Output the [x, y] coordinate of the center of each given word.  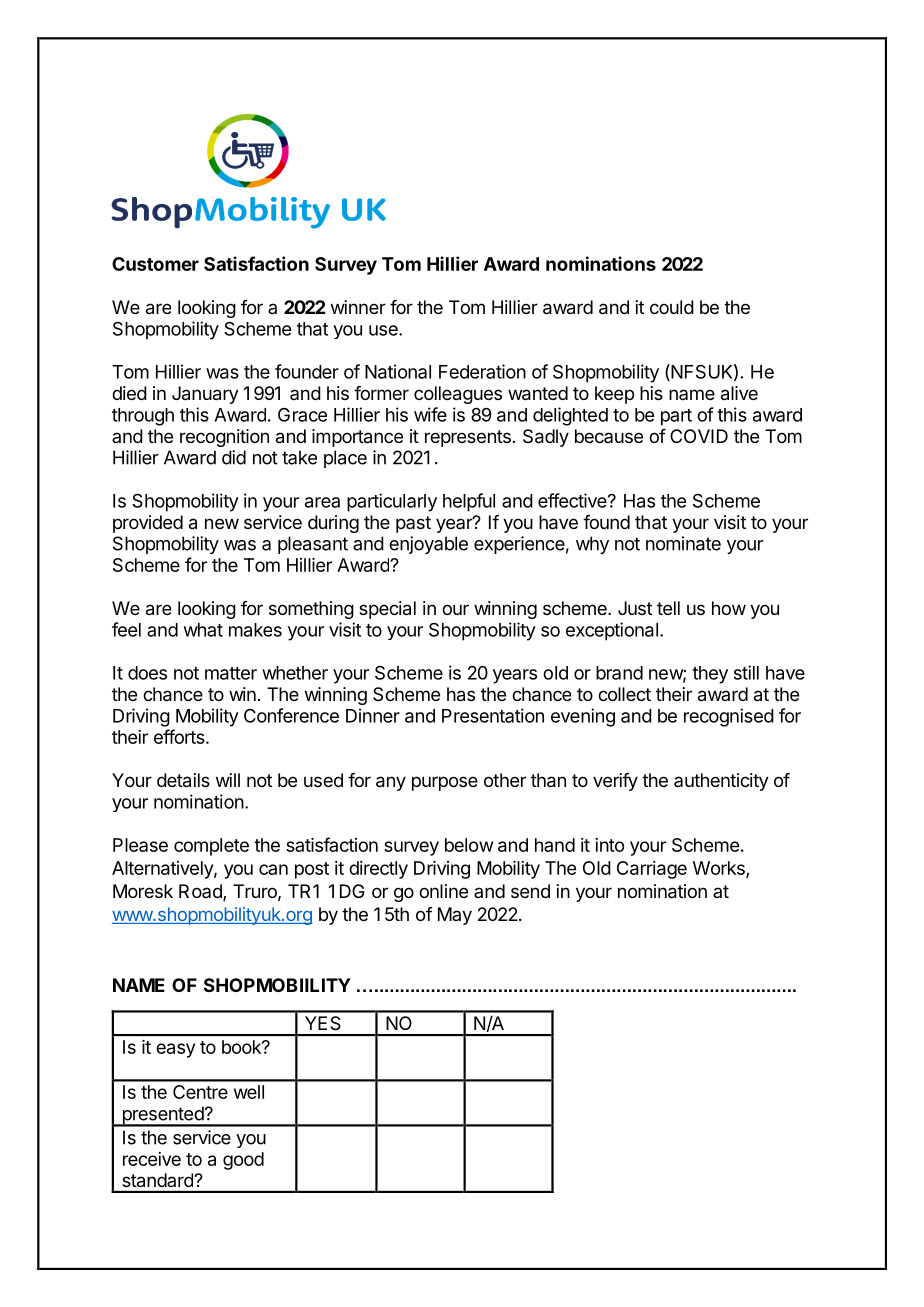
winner [358, 307]
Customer [155, 264]
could [672, 307]
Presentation [493, 715]
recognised [729, 717]
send [530, 891]
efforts [180, 736]
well [249, 1092]
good [243, 1161]
